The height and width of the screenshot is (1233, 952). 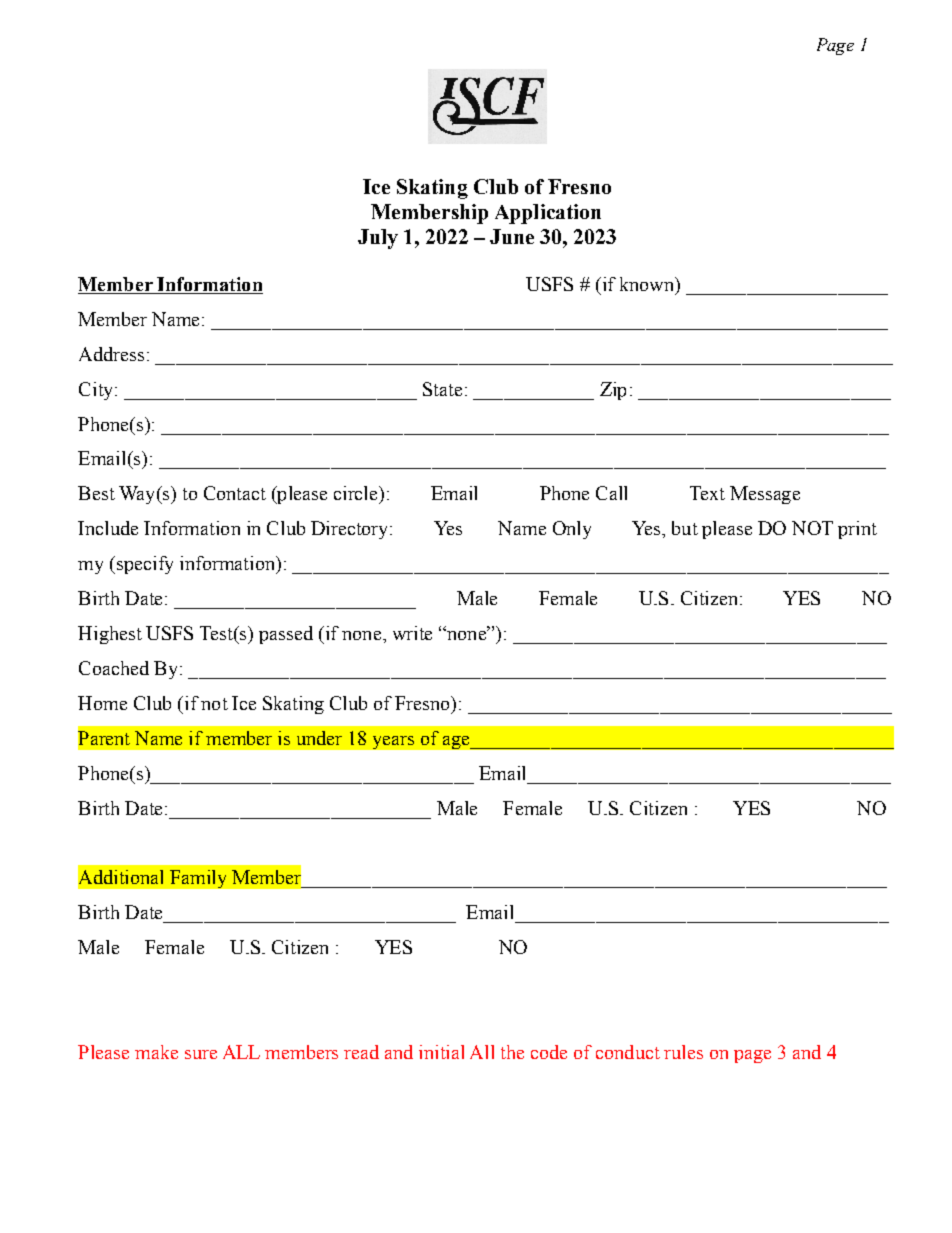 I want to click on initial, so click(x=441, y=1052).
